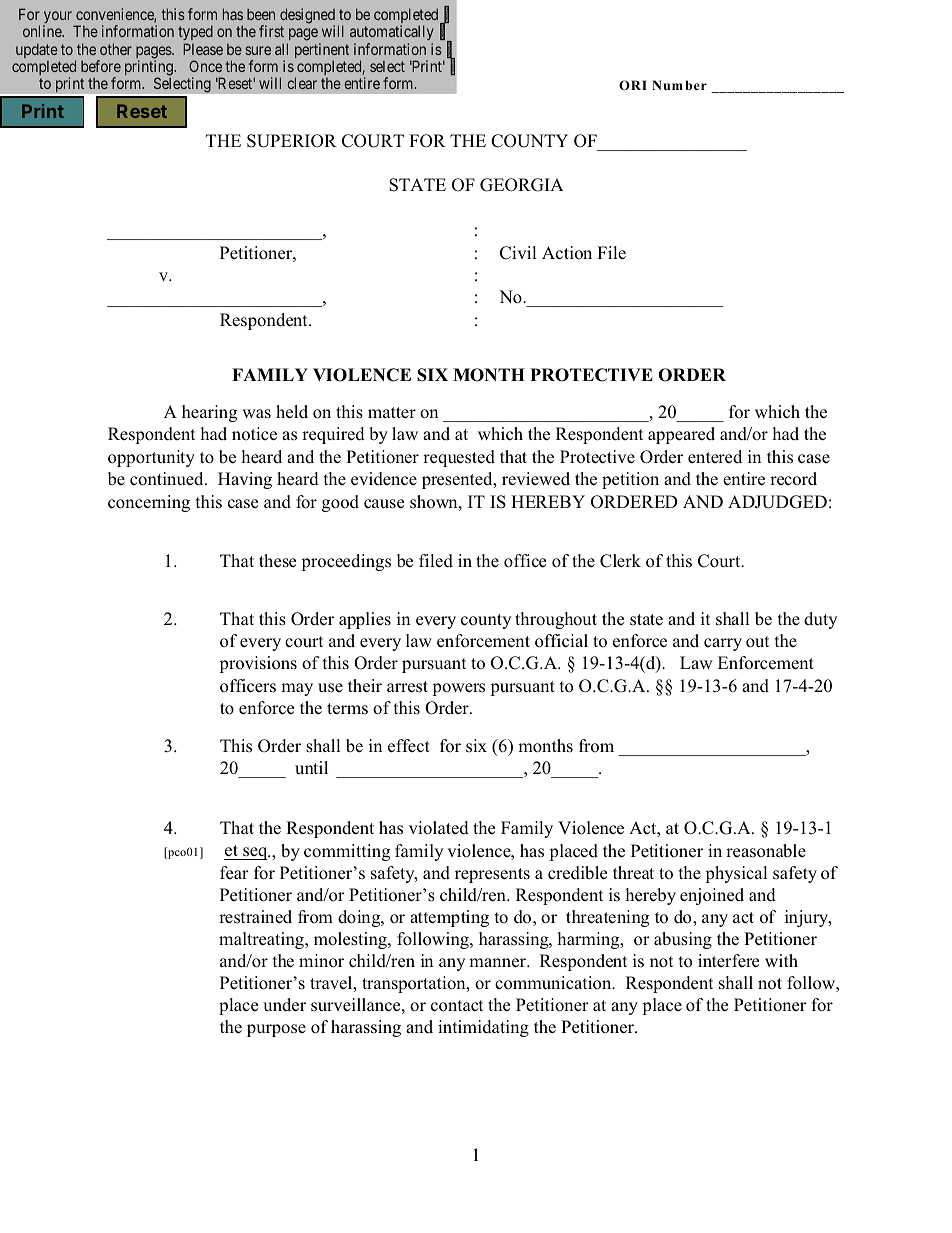 Image resolution: width=952 pixels, height=1233 pixels. Describe the element at coordinates (458, 689) in the image. I see `powers` at that location.
